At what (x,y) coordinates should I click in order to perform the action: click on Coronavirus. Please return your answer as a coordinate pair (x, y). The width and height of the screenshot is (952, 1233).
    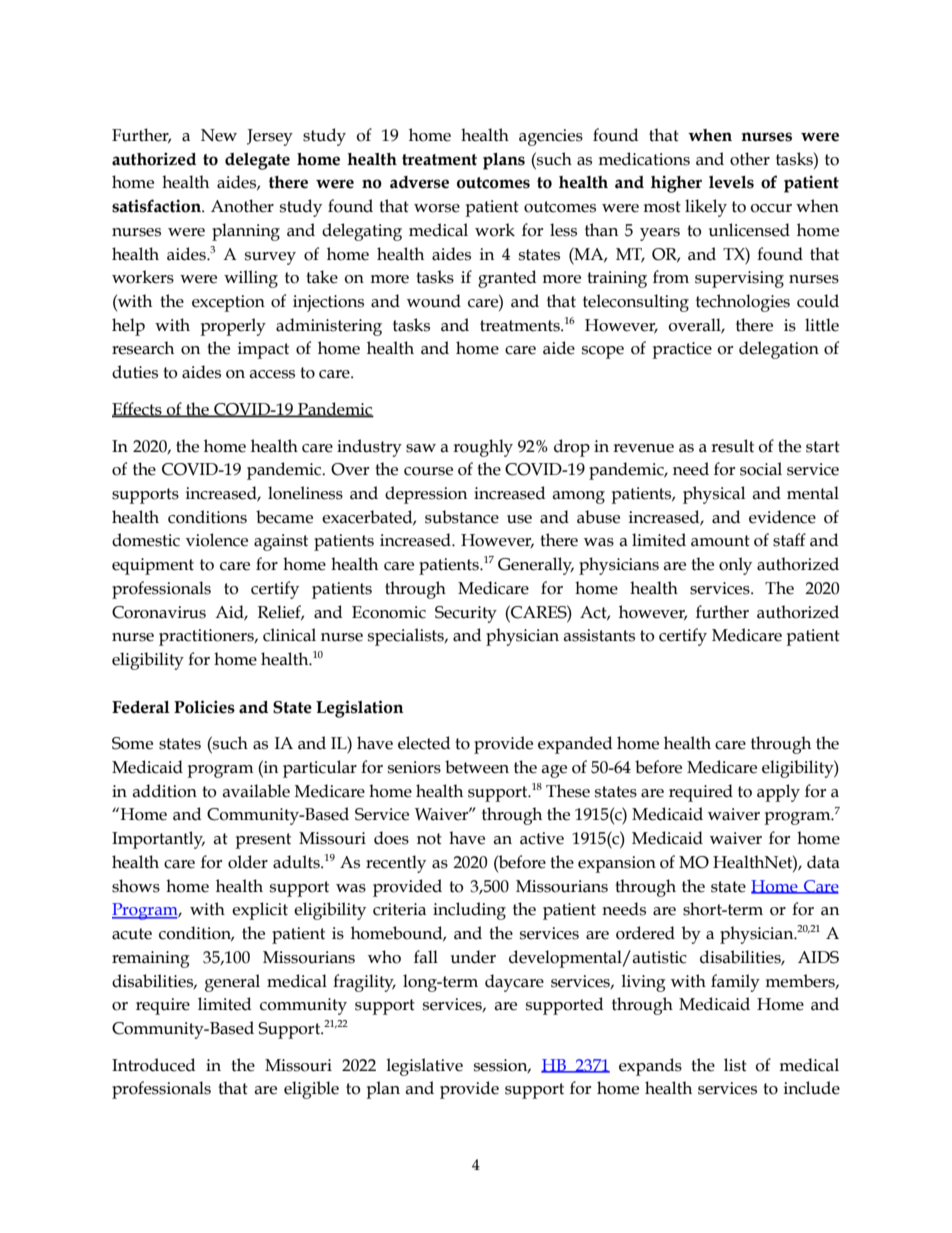
    Looking at the image, I should click on (159, 612).
